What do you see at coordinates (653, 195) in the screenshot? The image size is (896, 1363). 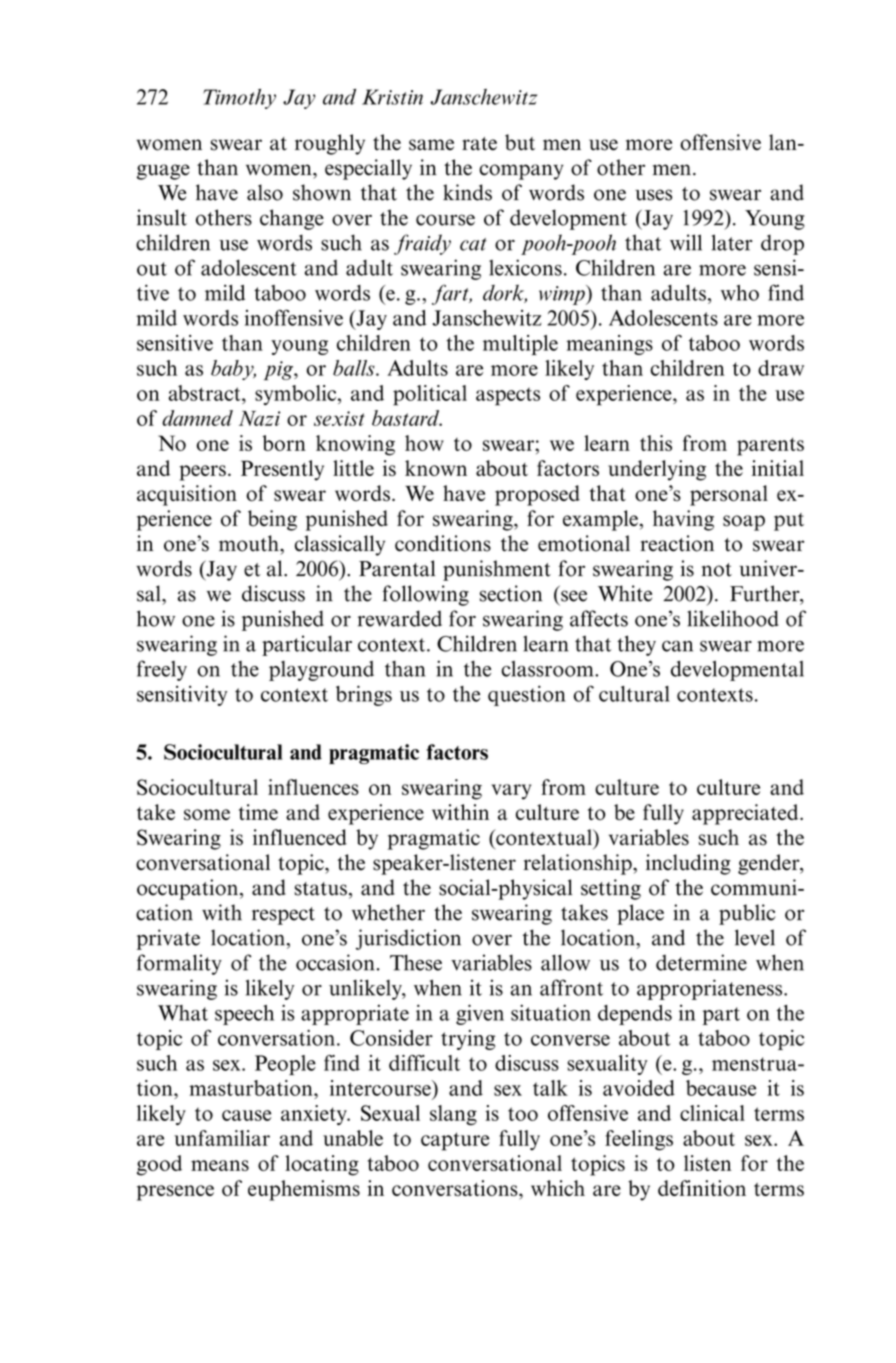 I see `uses` at bounding box center [653, 195].
